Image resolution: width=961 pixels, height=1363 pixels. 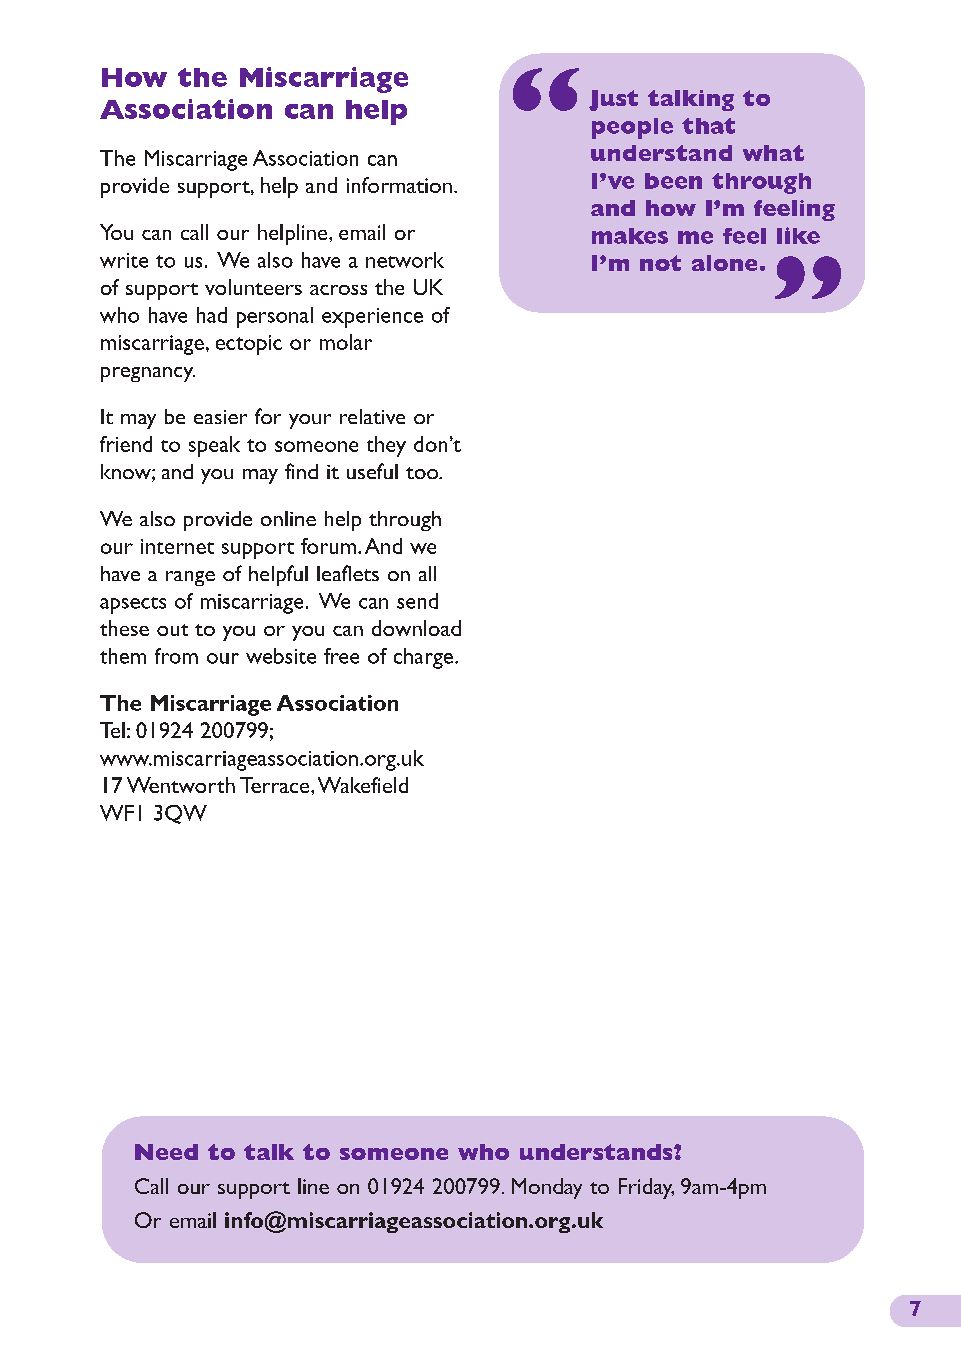 What do you see at coordinates (724, 263) in the screenshot?
I see `alone` at bounding box center [724, 263].
